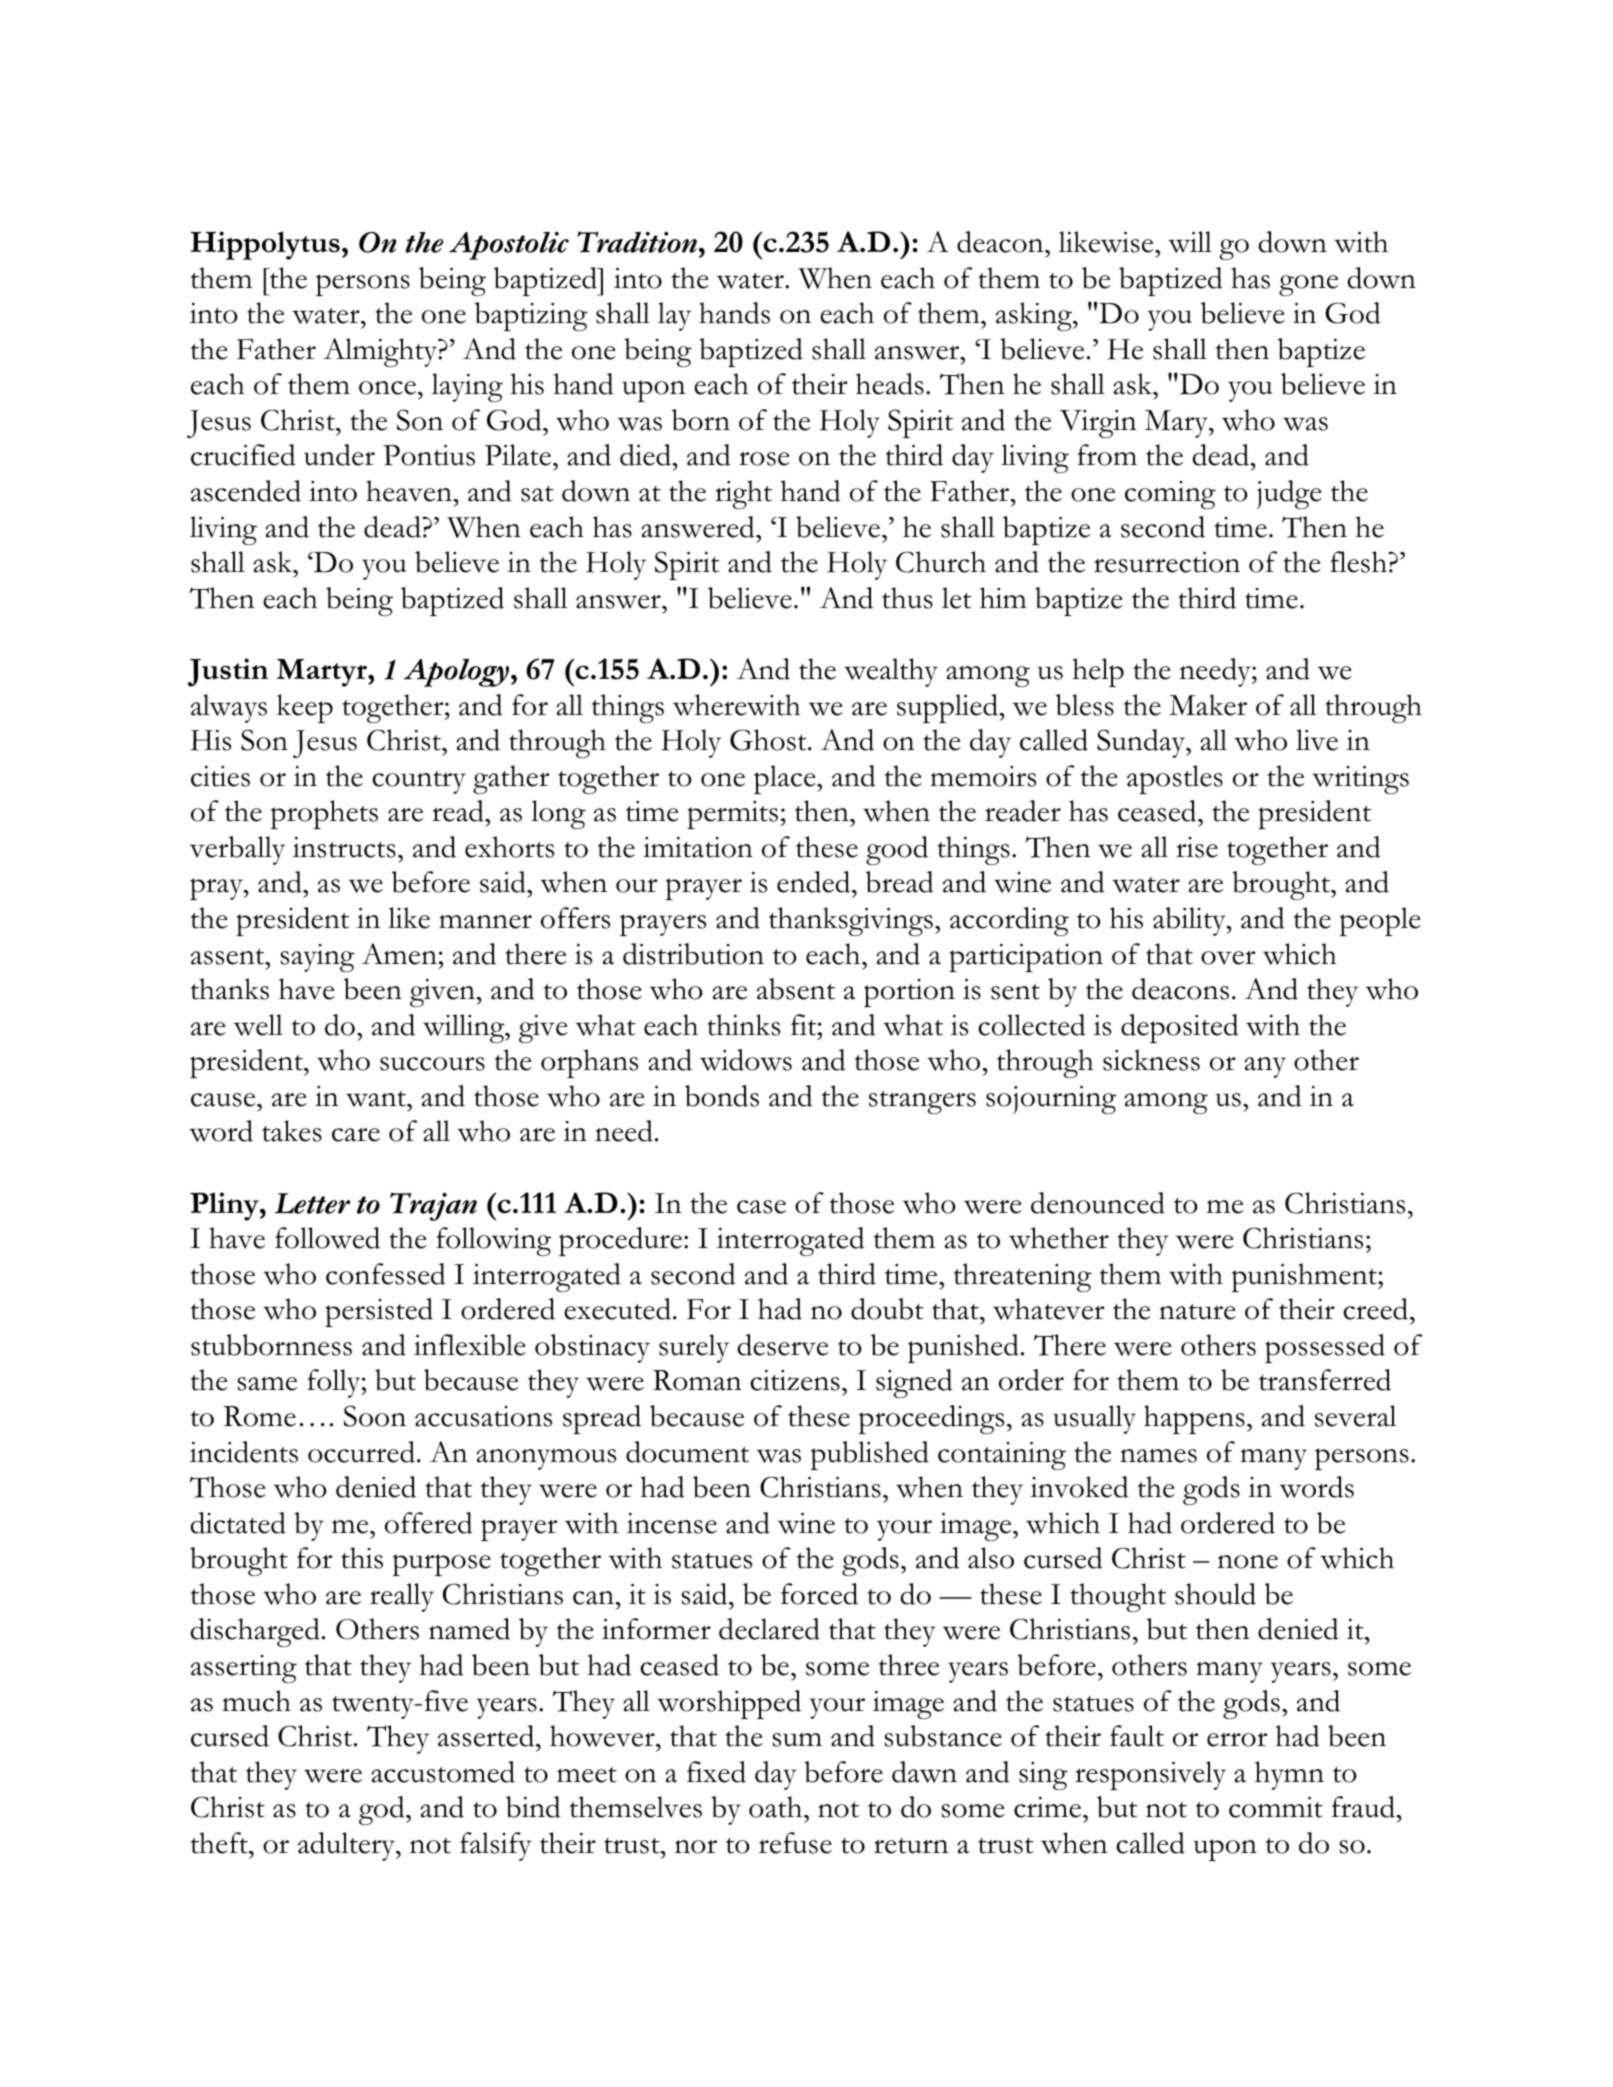 The image size is (1613, 2087). What do you see at coordinates (785, 779) in the page?
I see `place` at bounding box center [785, 779].
